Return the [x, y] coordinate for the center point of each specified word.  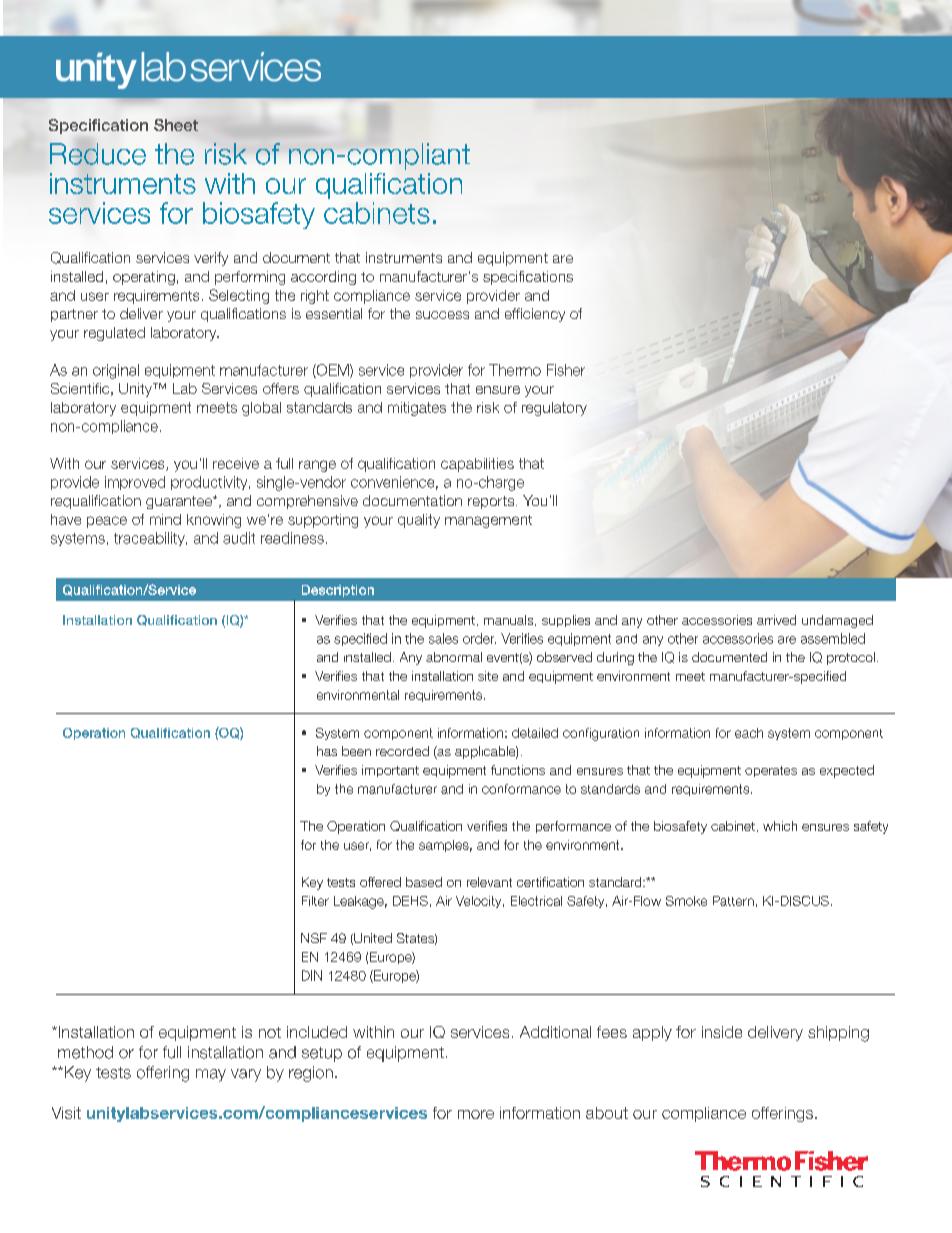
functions [518, 770]
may [211, 1075]
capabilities [477, 465]
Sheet [176, 125]
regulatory [554, 409]
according [323, 278]
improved [135, 483]
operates [771, 771]
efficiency [535, 315]
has [327, 751]
